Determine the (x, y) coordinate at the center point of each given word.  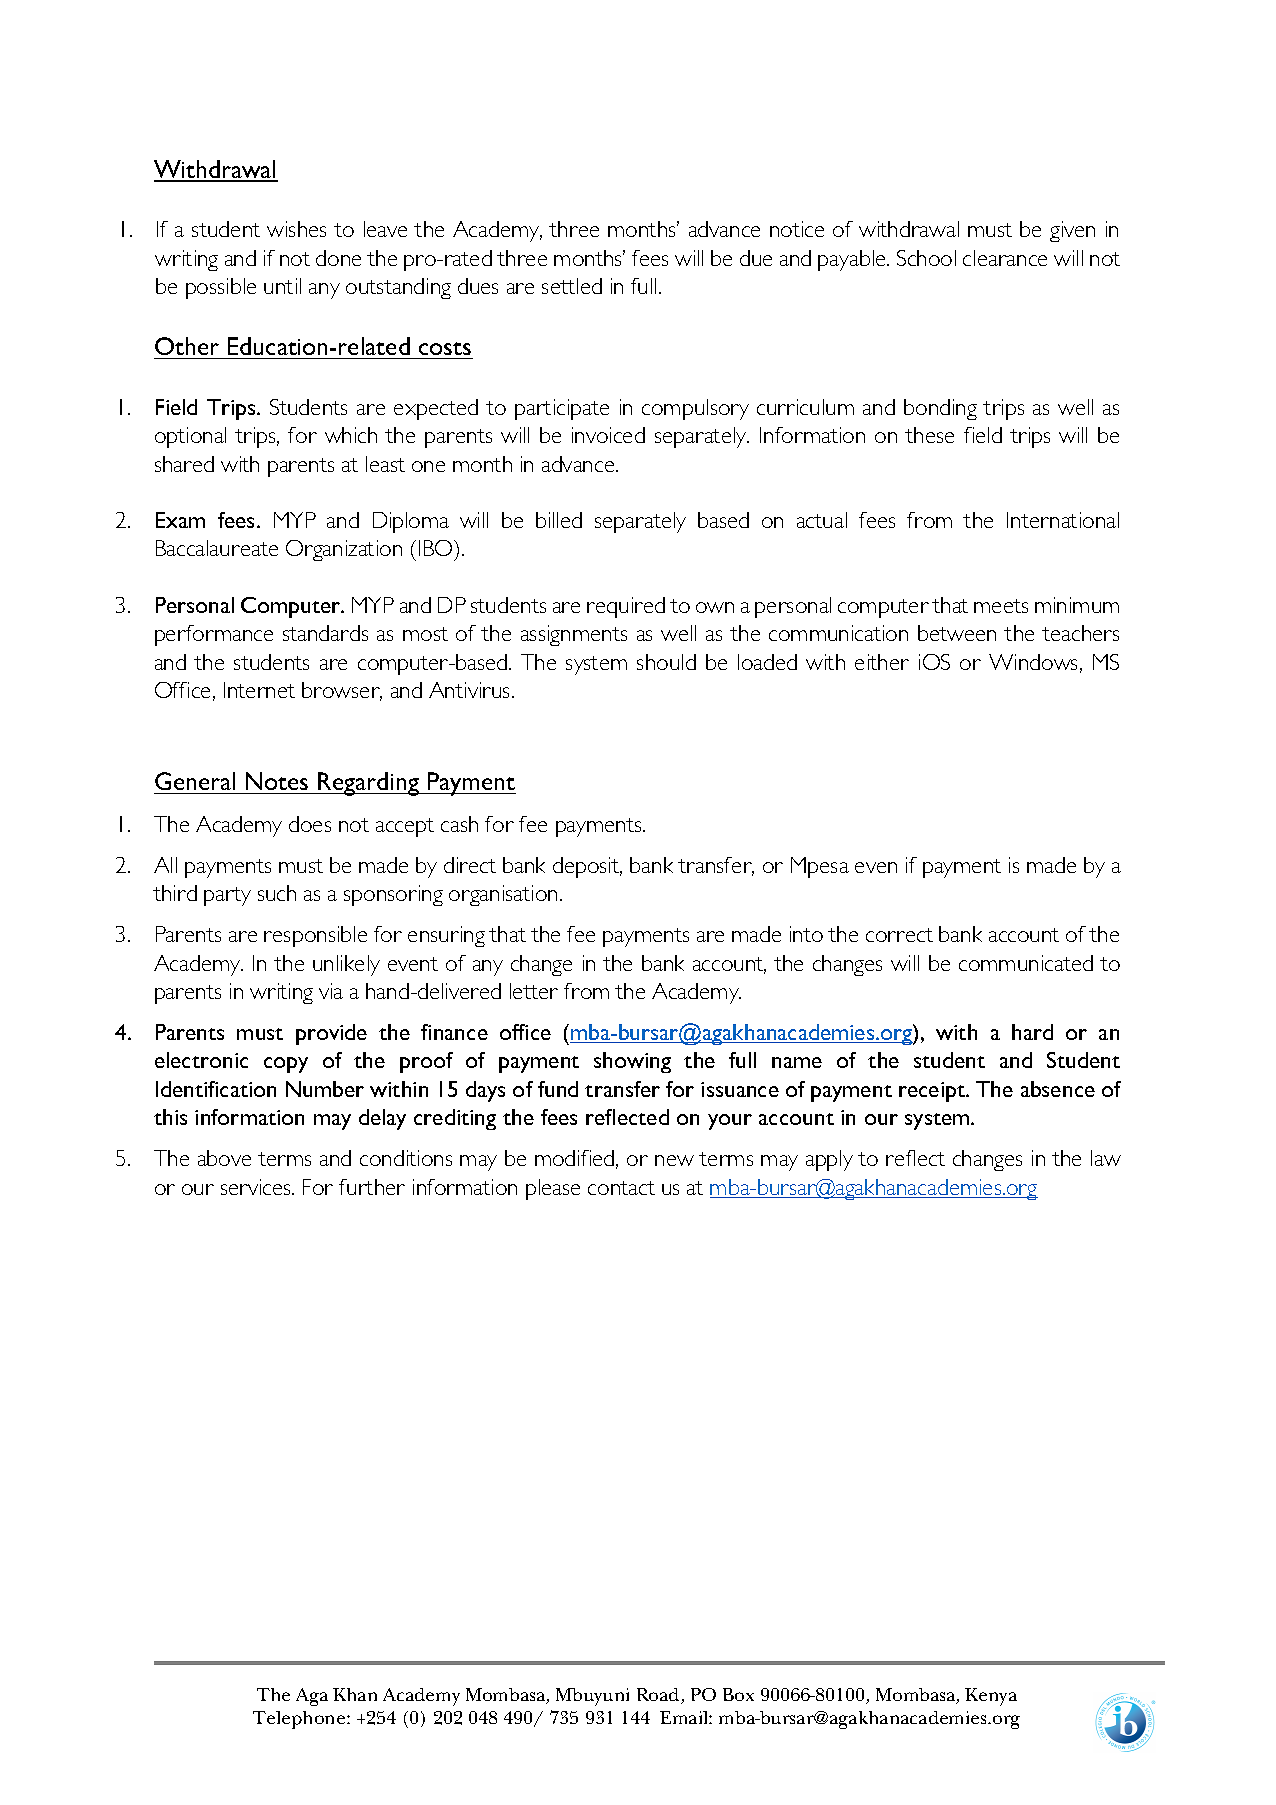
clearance (1005, 258)
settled (572, 286)
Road (659, 1696)
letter (534, 991)
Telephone (300, 1720)
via (331, 991)
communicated (1026, 963)
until (282, 286)
